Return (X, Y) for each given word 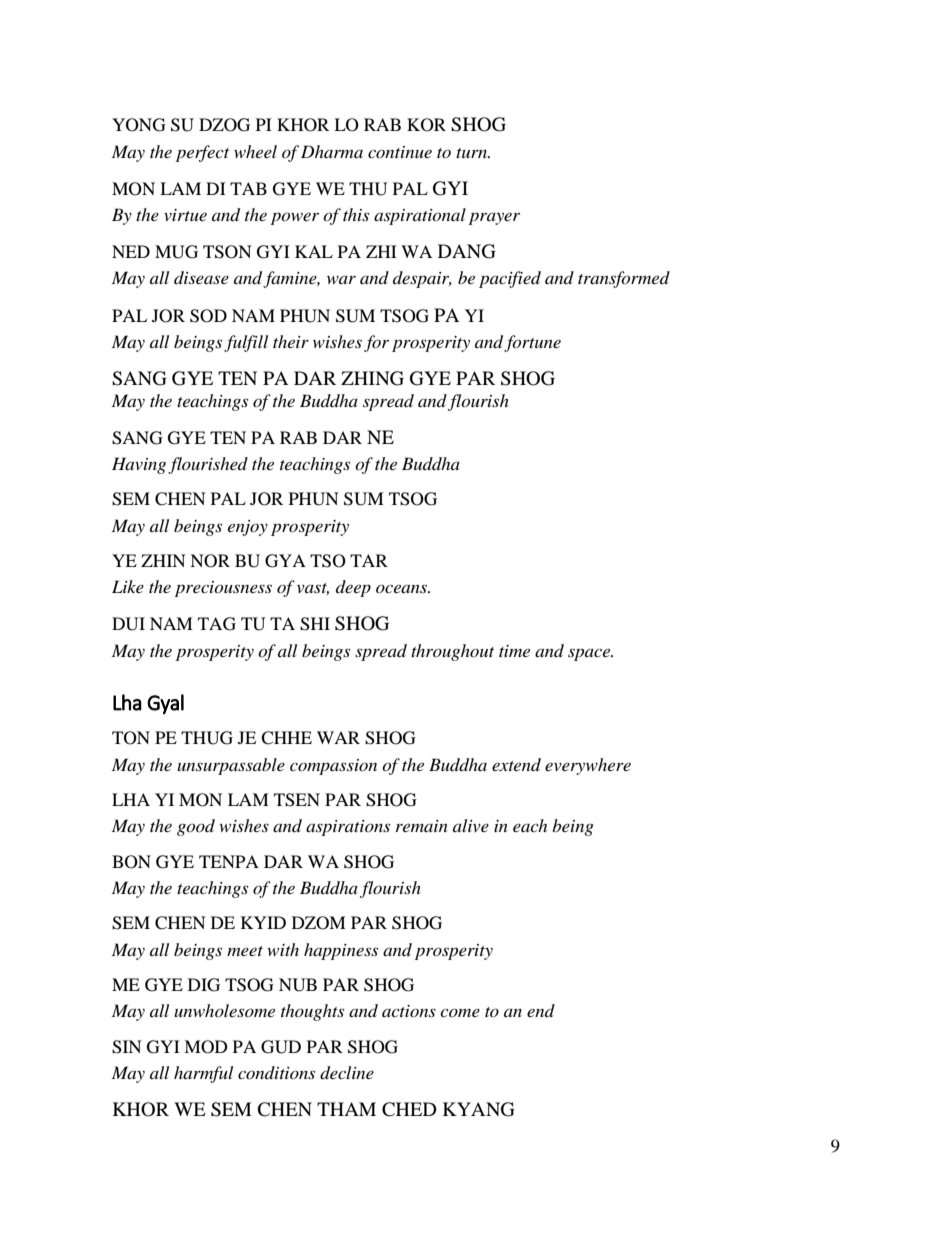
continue (400, 152)
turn (472, 153)
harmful (203, 1074)
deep (353, 588)
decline (347, 1073)
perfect (202, 153)
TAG (217, 624)
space (590, 654)
